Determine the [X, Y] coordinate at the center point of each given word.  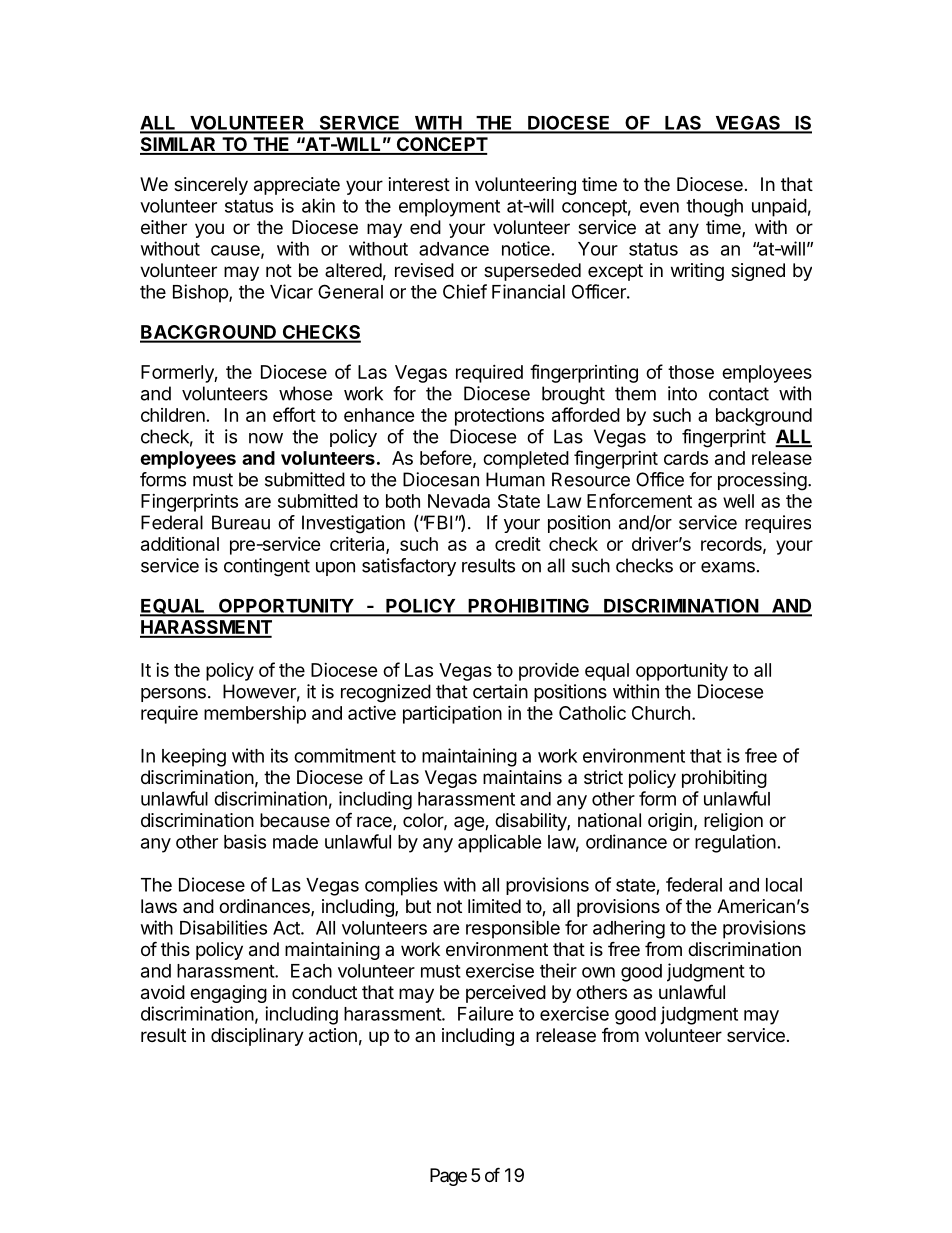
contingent [267, 567]
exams [728, 567]
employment [449, 208]
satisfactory [409, 567]
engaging [228, 994]
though [714, 208]
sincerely [211, 186]
